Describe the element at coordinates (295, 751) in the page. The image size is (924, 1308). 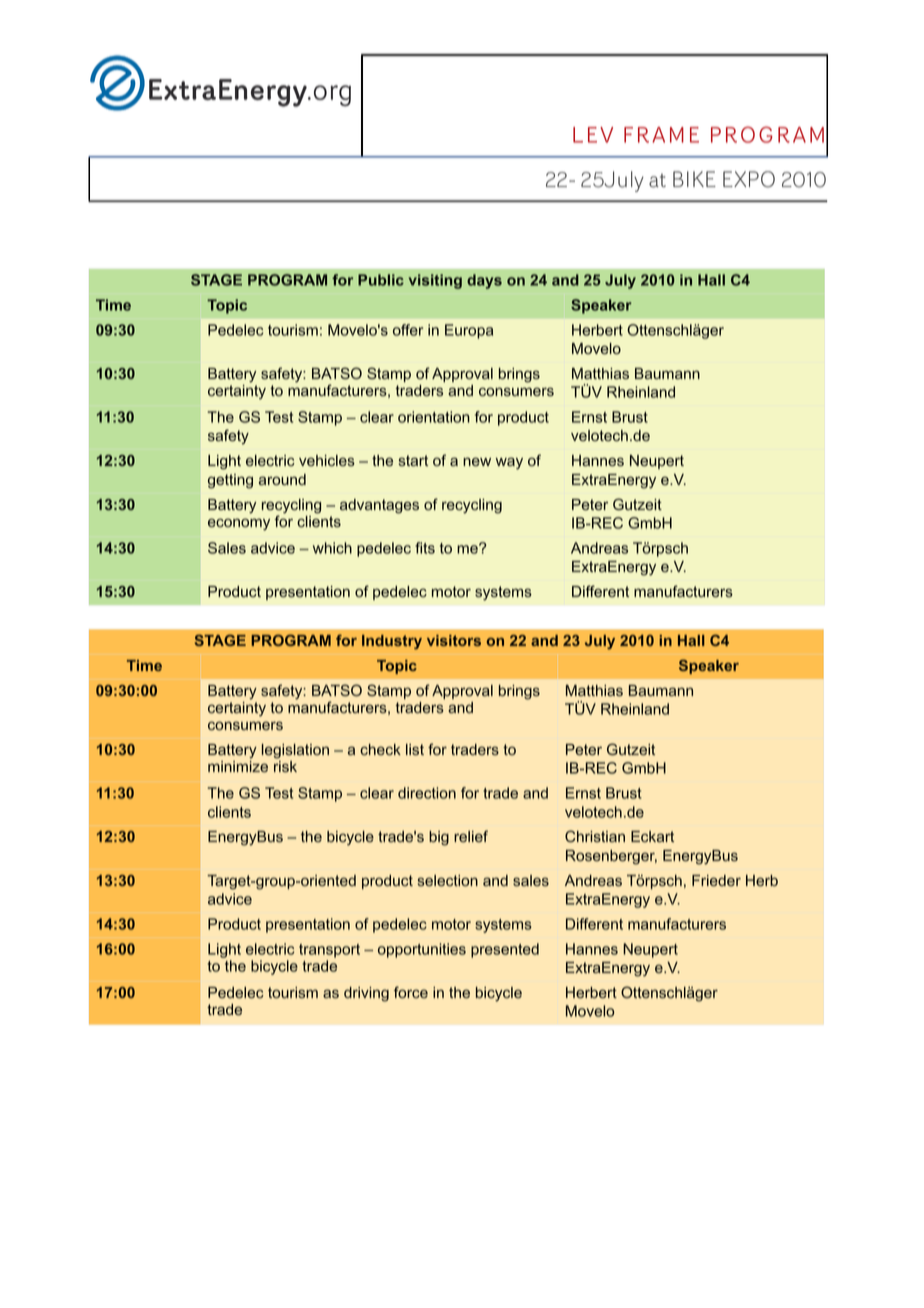
I see `legislation` at that location.
